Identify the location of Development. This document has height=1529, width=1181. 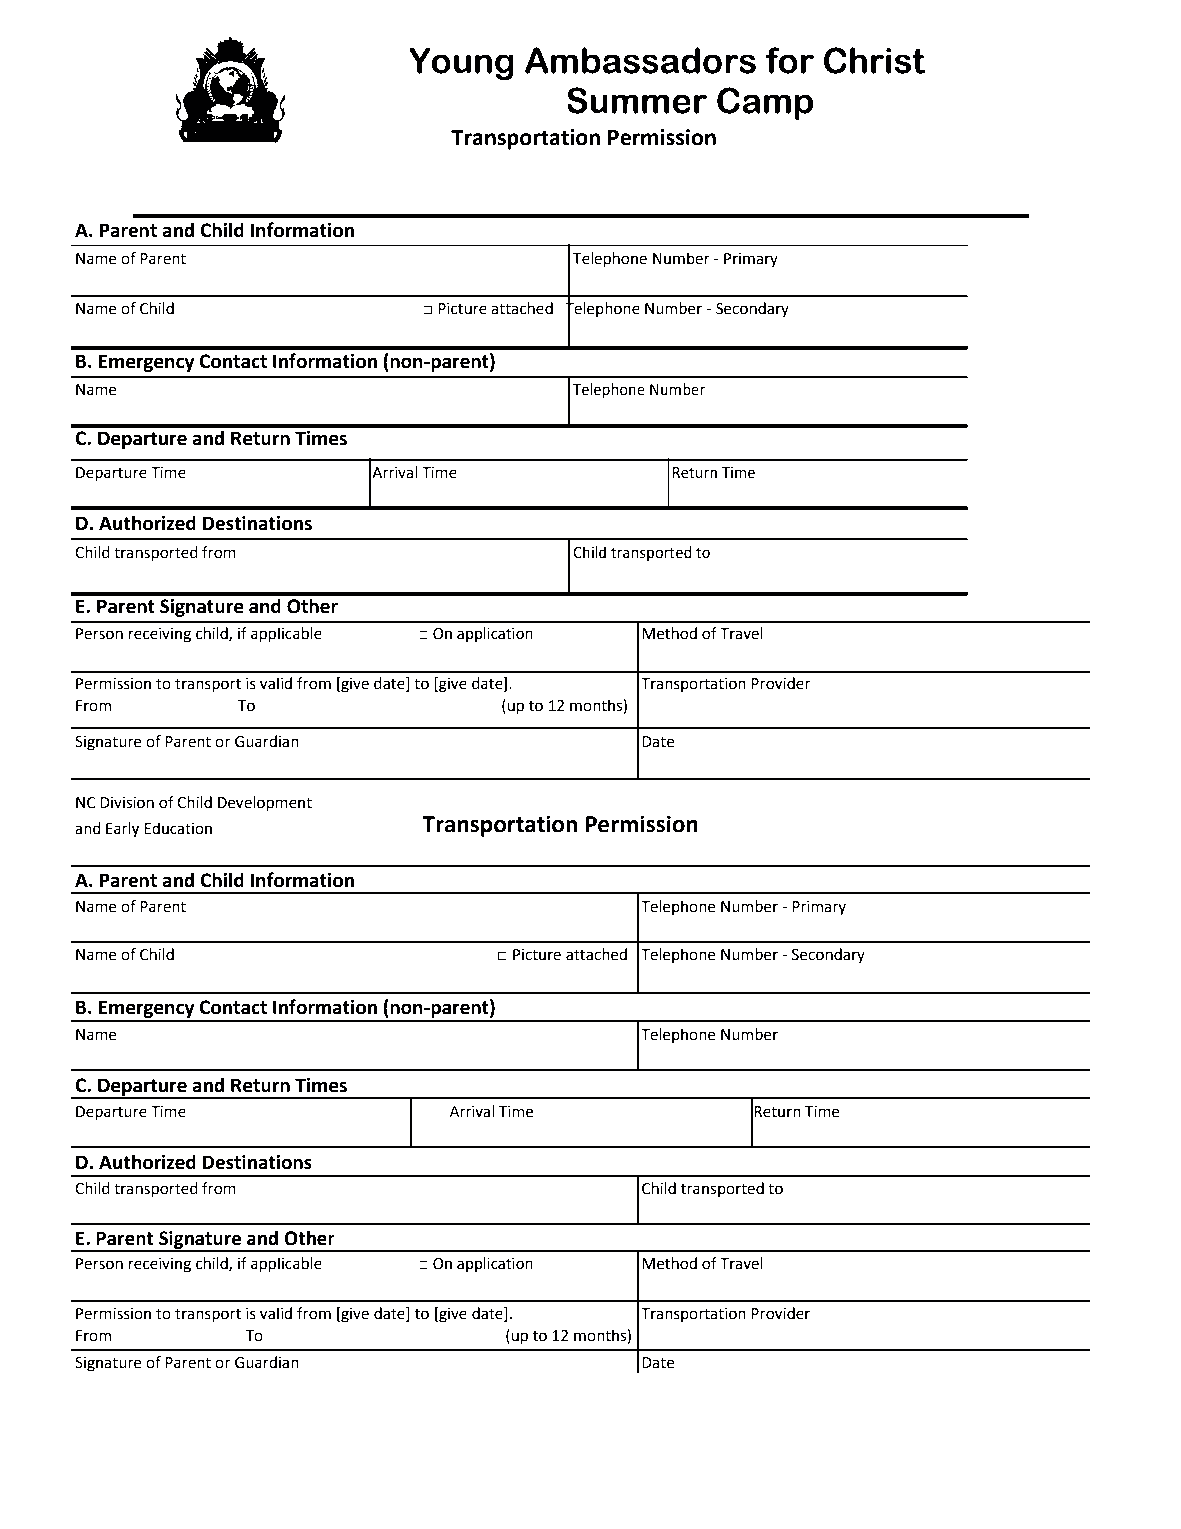
(265, 804).
